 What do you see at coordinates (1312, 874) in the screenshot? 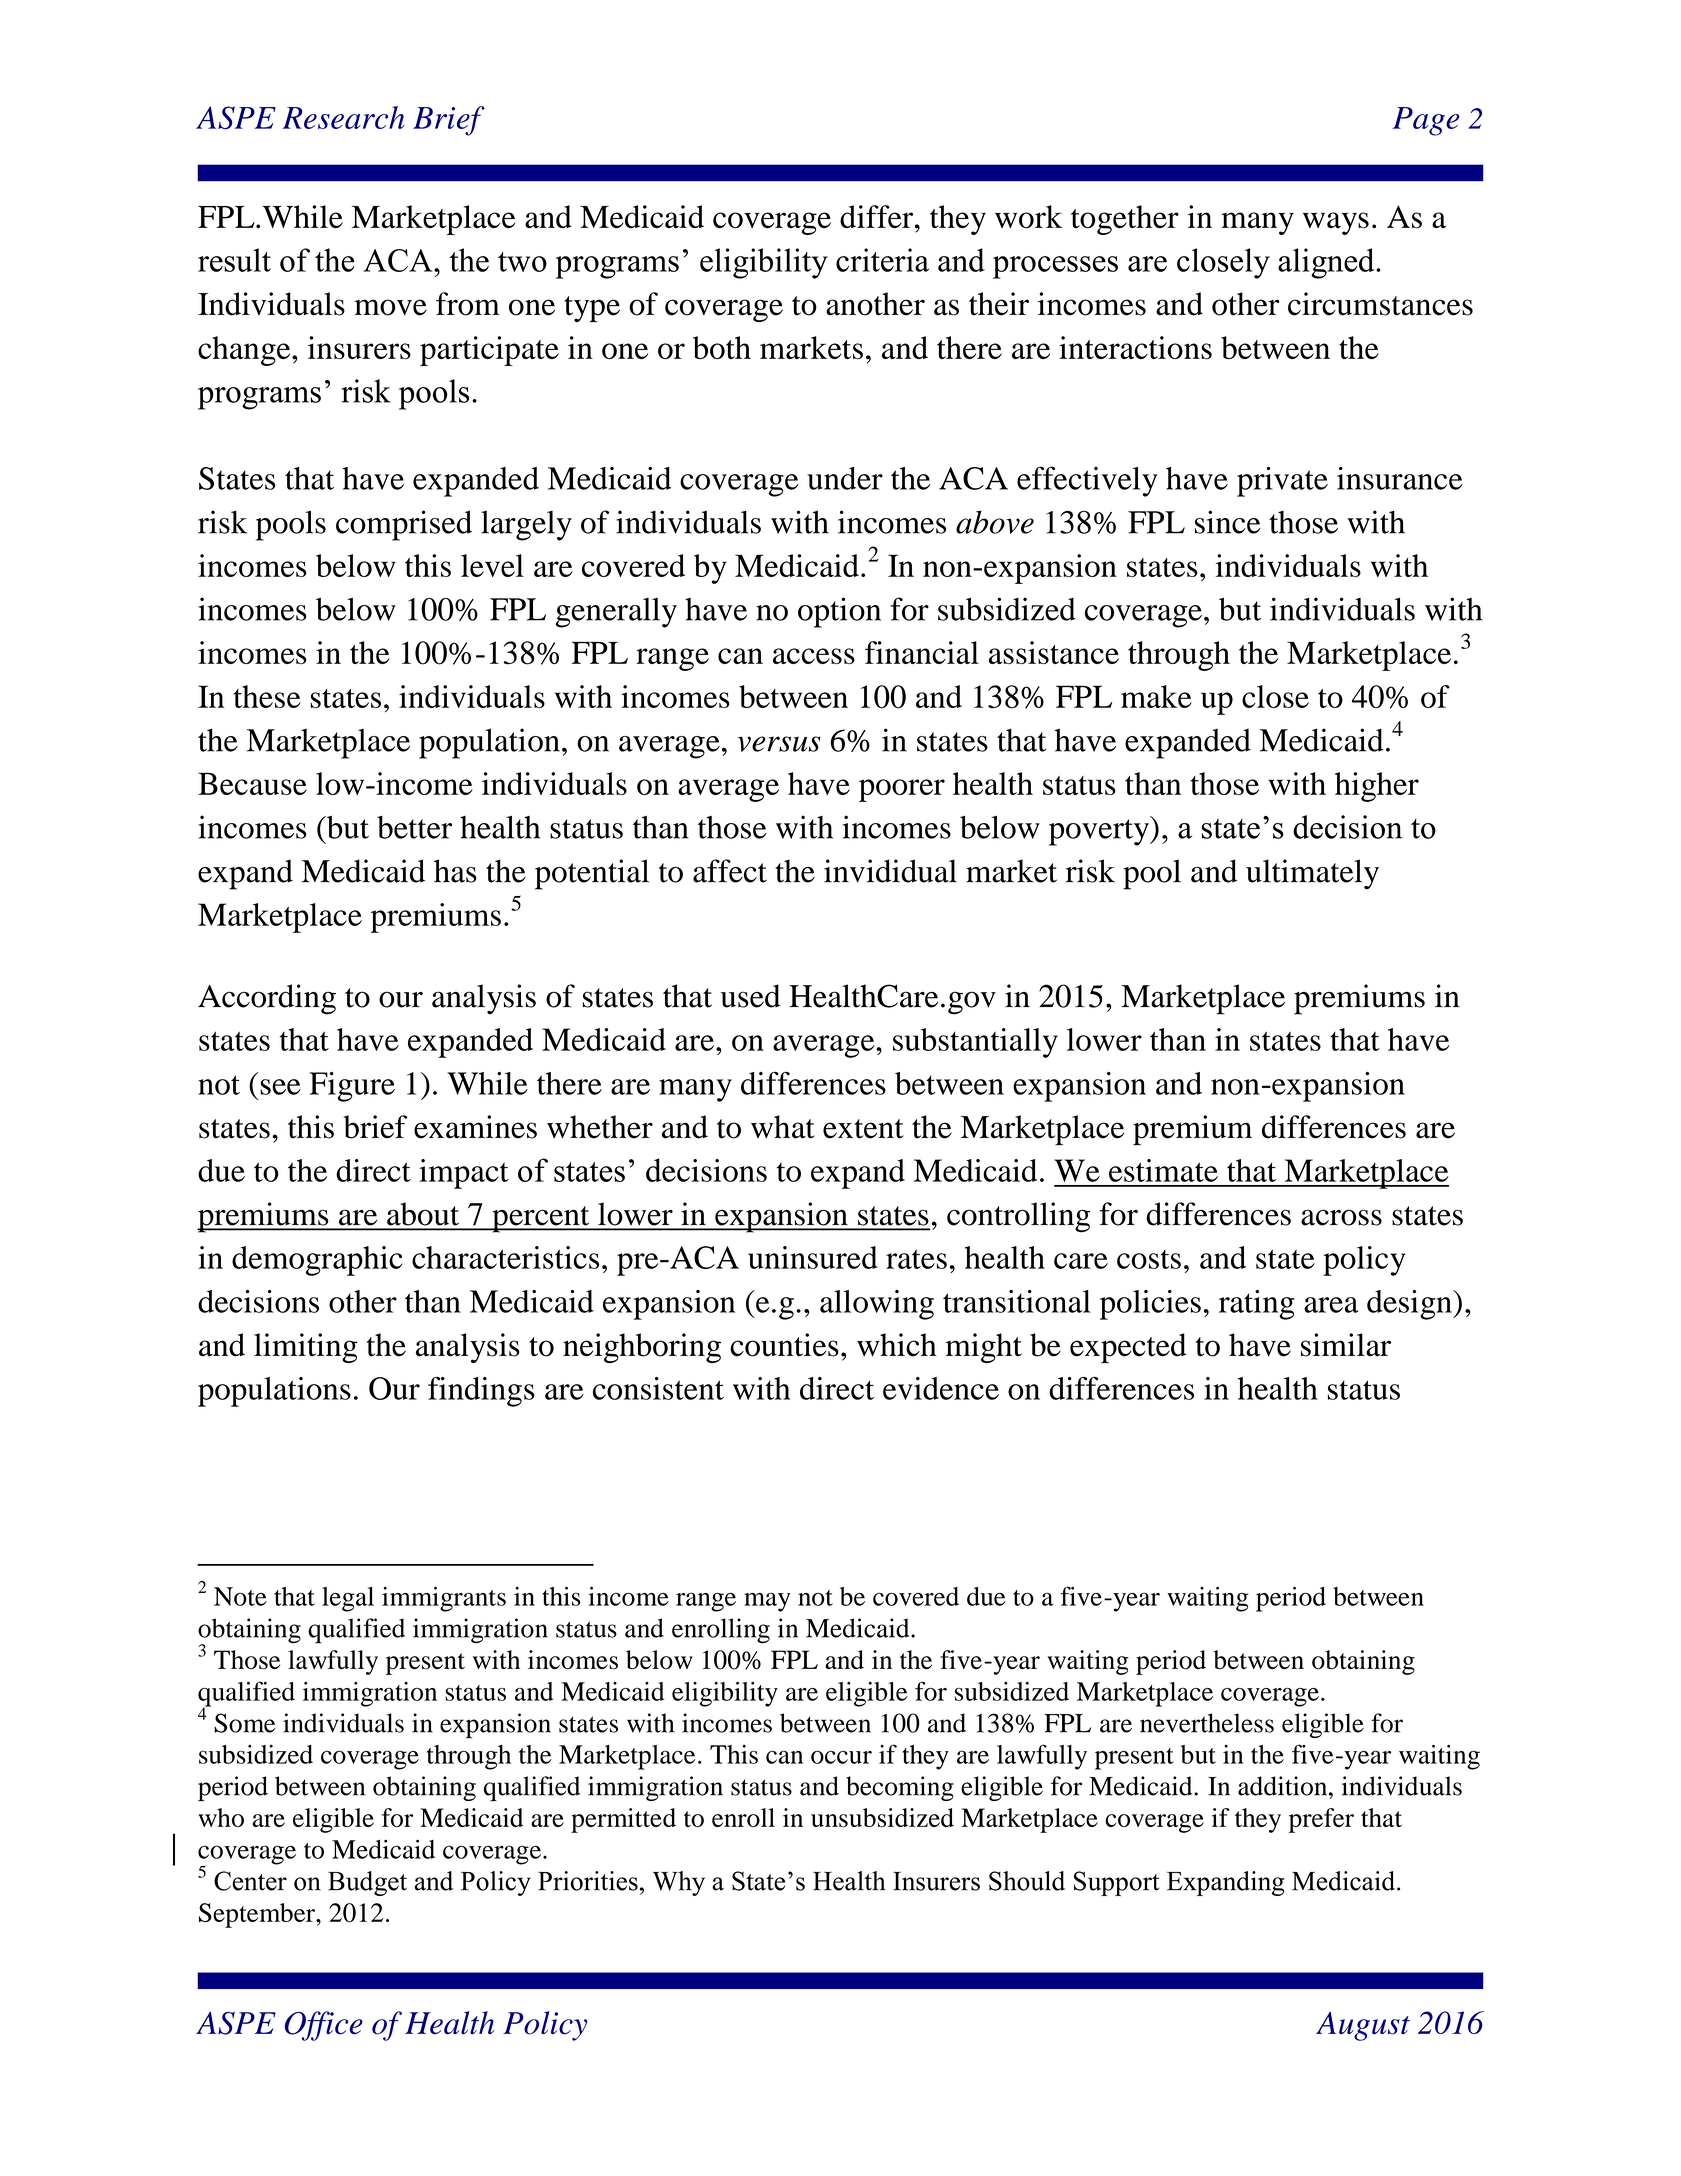
I see `ultimately` at bounding box center [1312, 874].
